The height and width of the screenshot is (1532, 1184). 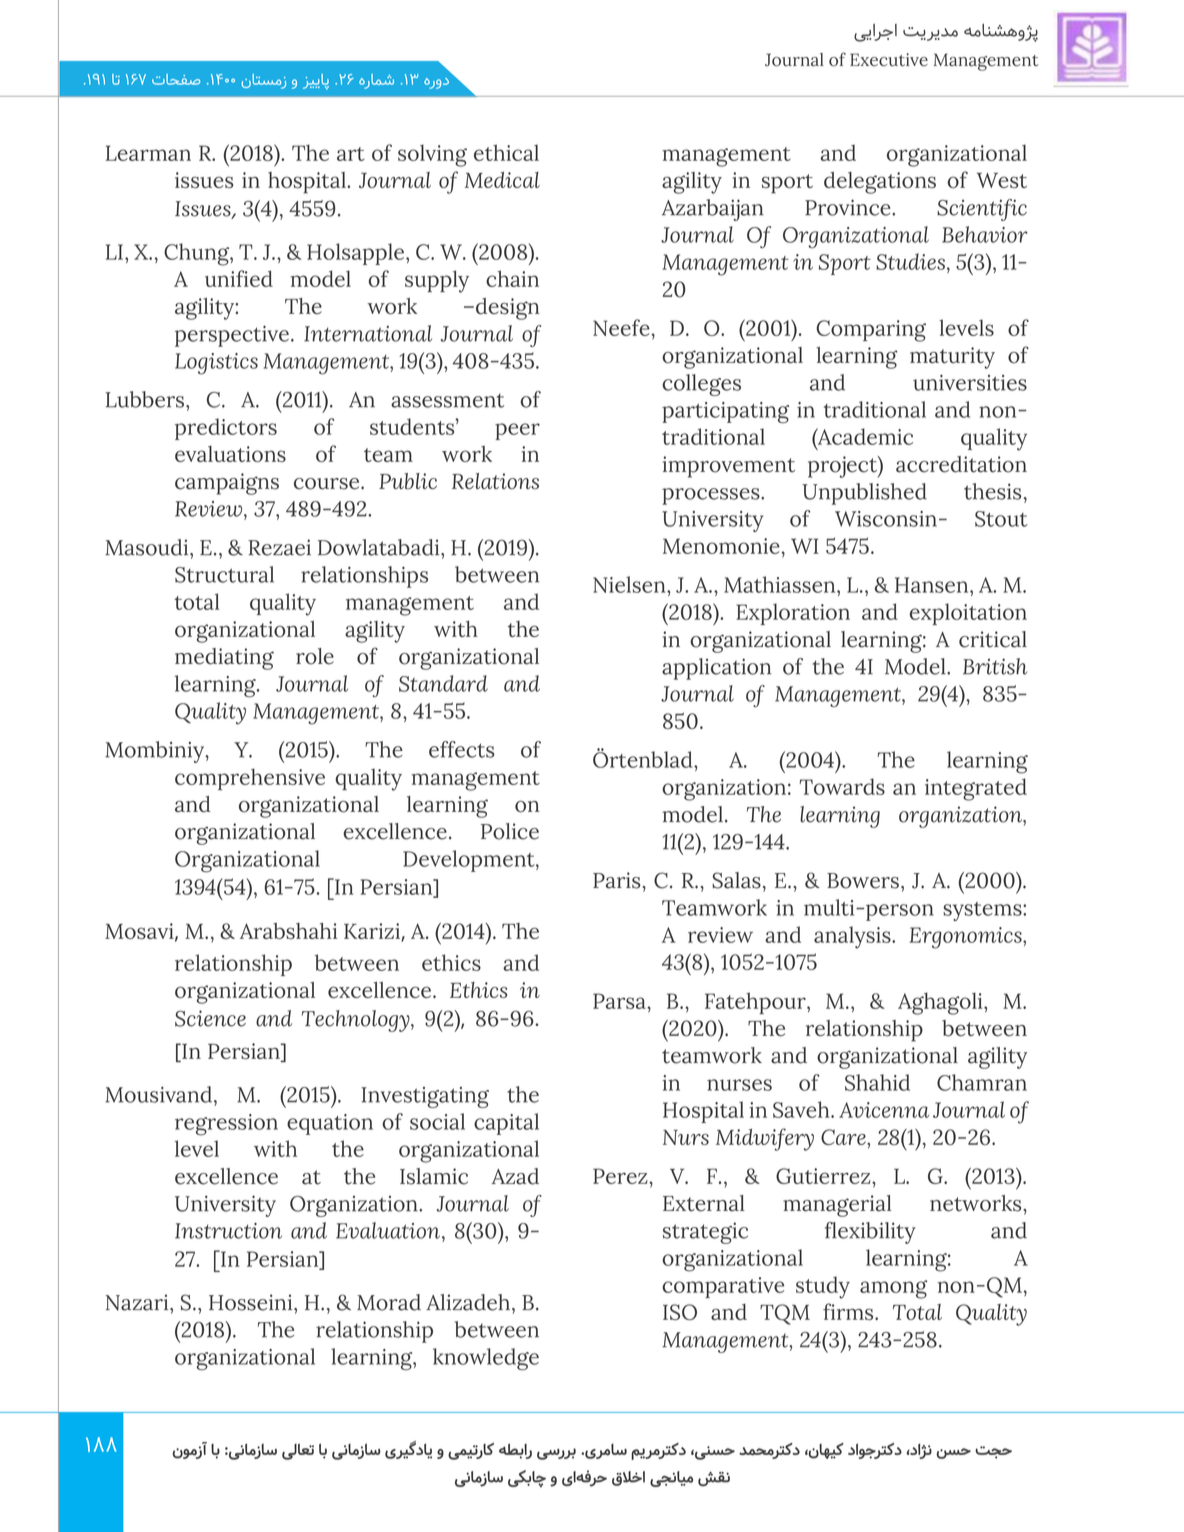 What do you see at coordinates (506, 1124) in the screenshot?
I see `capital` at bounding box center [506, 1124].
